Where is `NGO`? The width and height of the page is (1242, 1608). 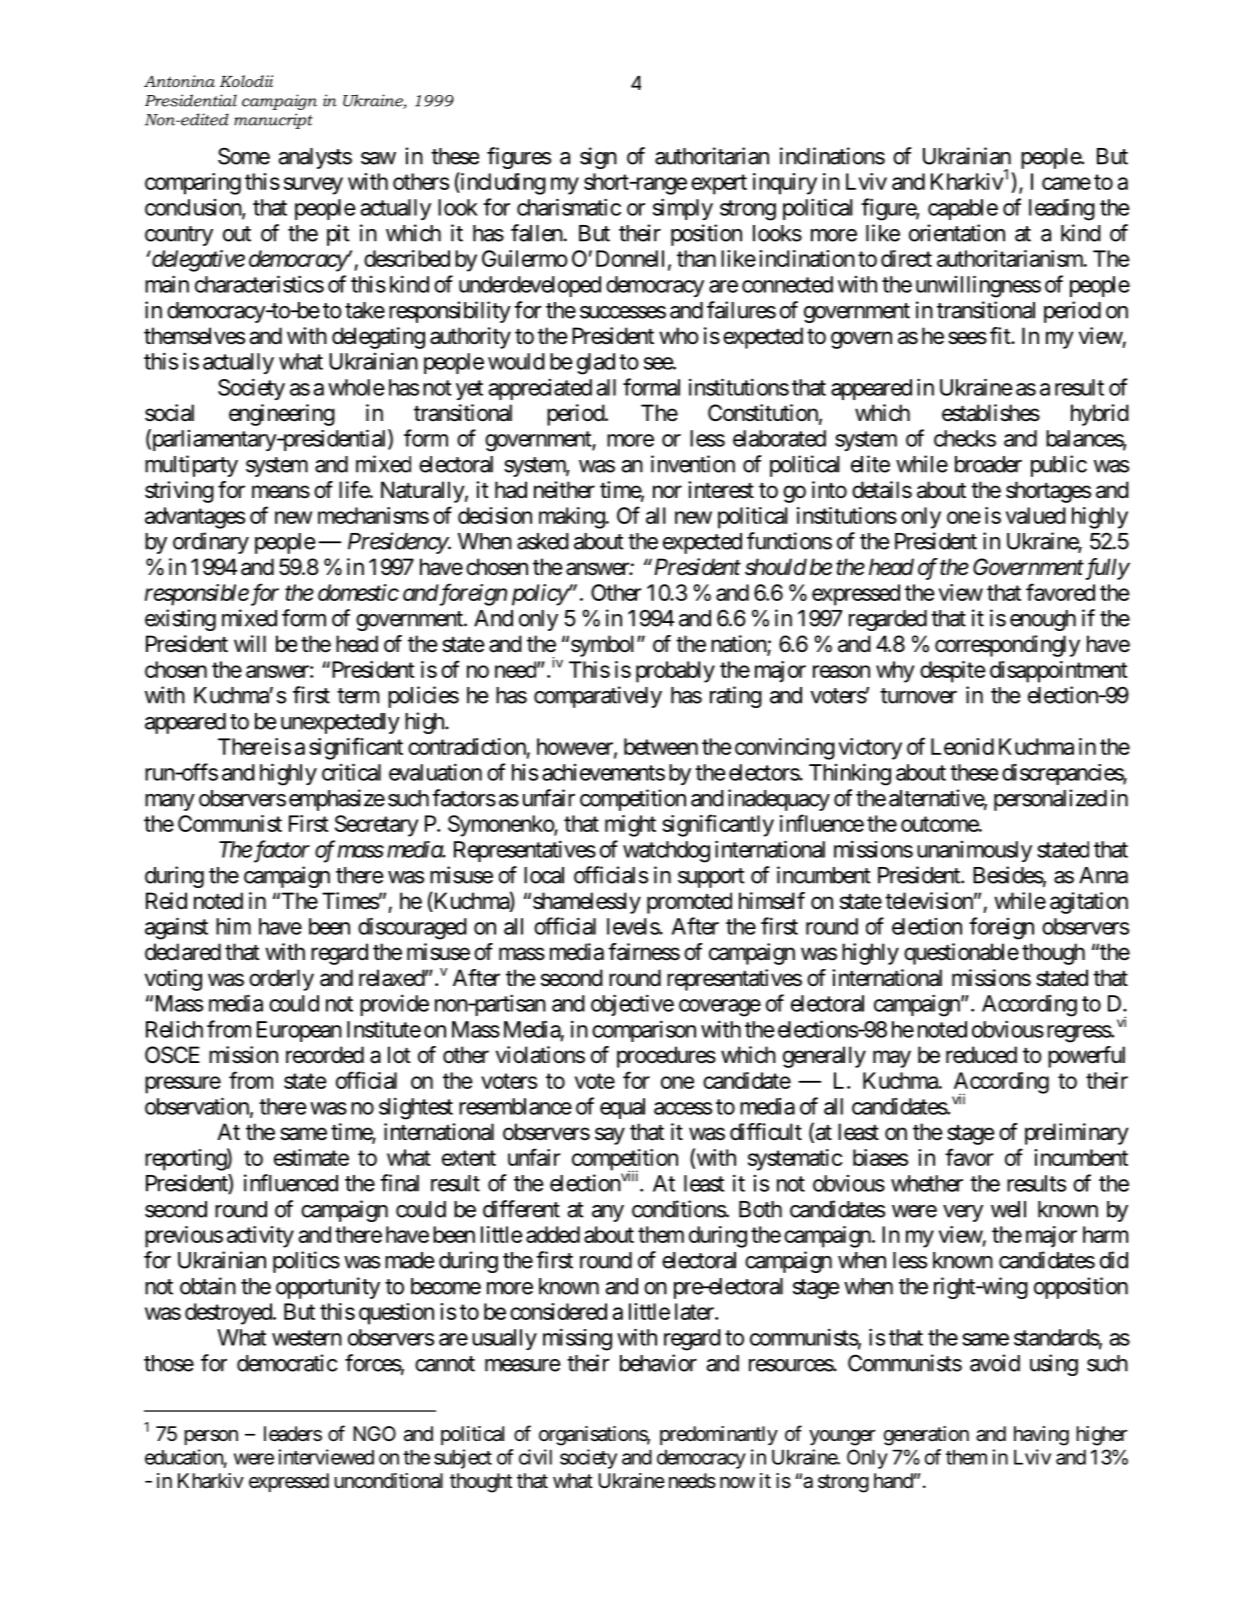 NGO is located at coordinates (374, 1433).
